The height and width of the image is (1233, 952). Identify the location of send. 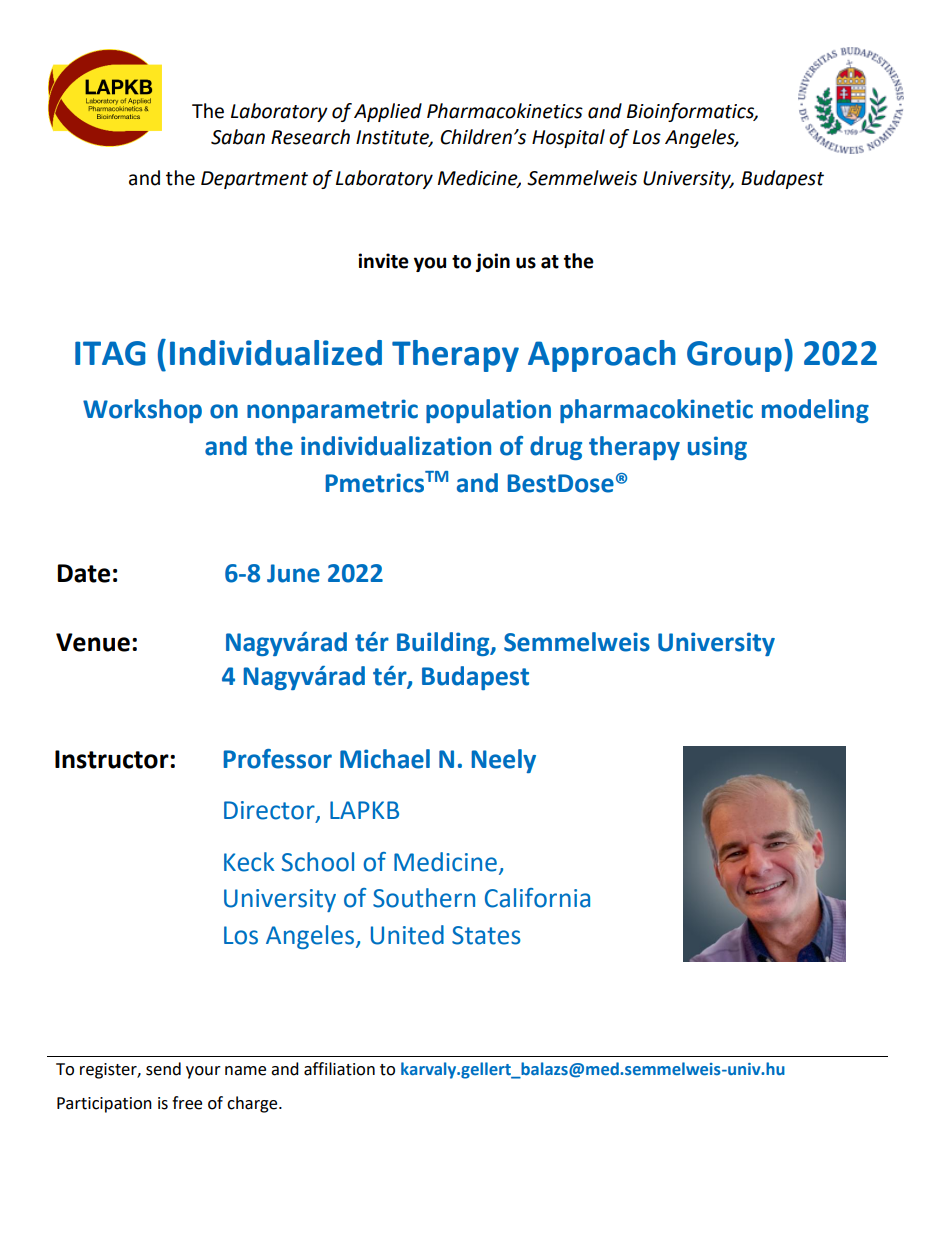
(163, 1069).
